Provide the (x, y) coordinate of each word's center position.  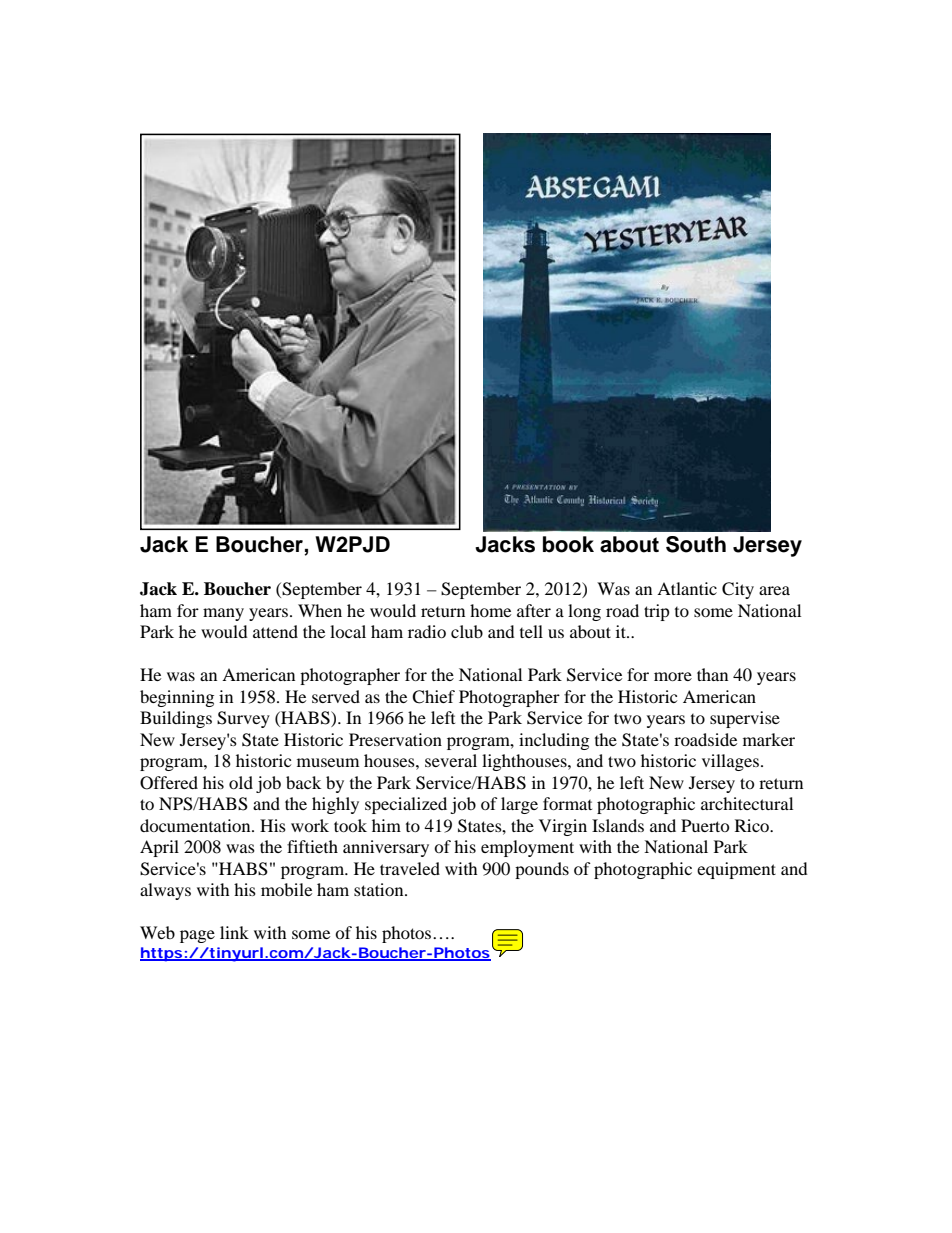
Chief (433, 697)
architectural (747, 803)
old (241, 782)
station (380, 889)
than (712, 674)
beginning (177, 698)
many (223, 614)
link (234, 932)
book (568, 544)
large (519, 805)
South (696, 544)
